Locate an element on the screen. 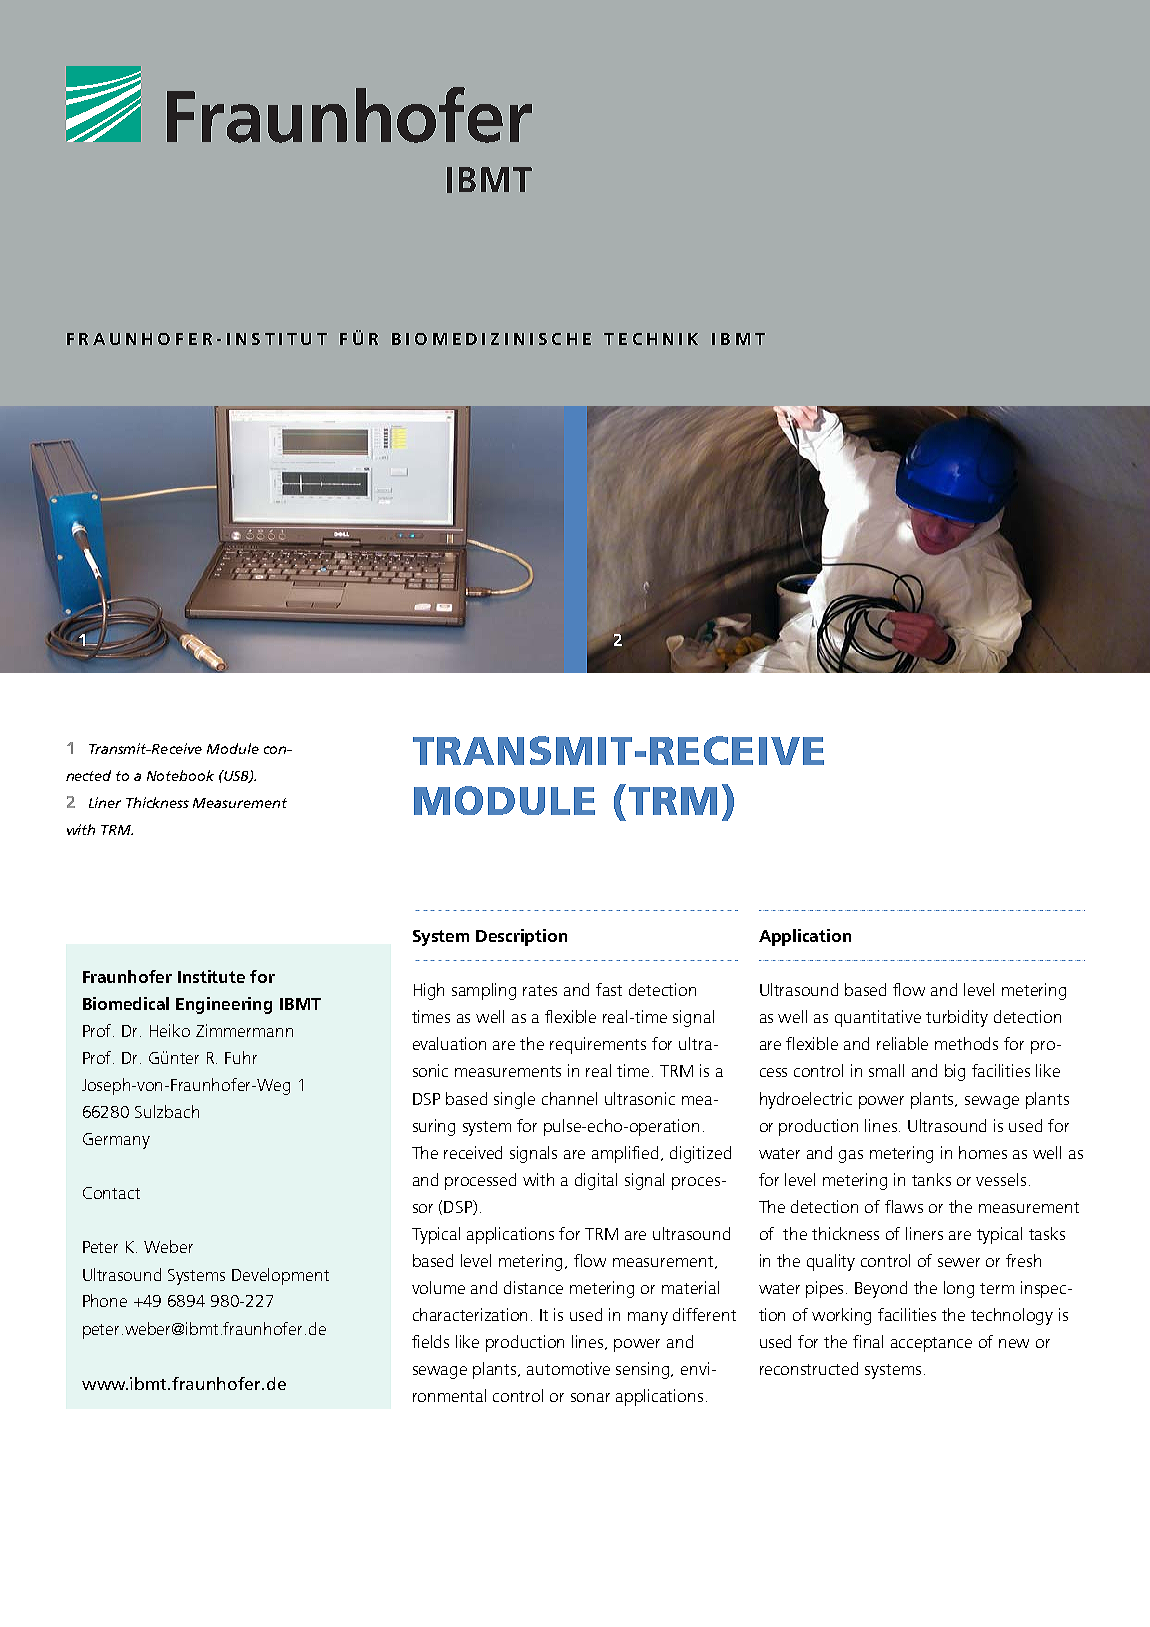 This screenshot has height=1627, width=1150. Biomedical is located at coordinates (126, 1003).
